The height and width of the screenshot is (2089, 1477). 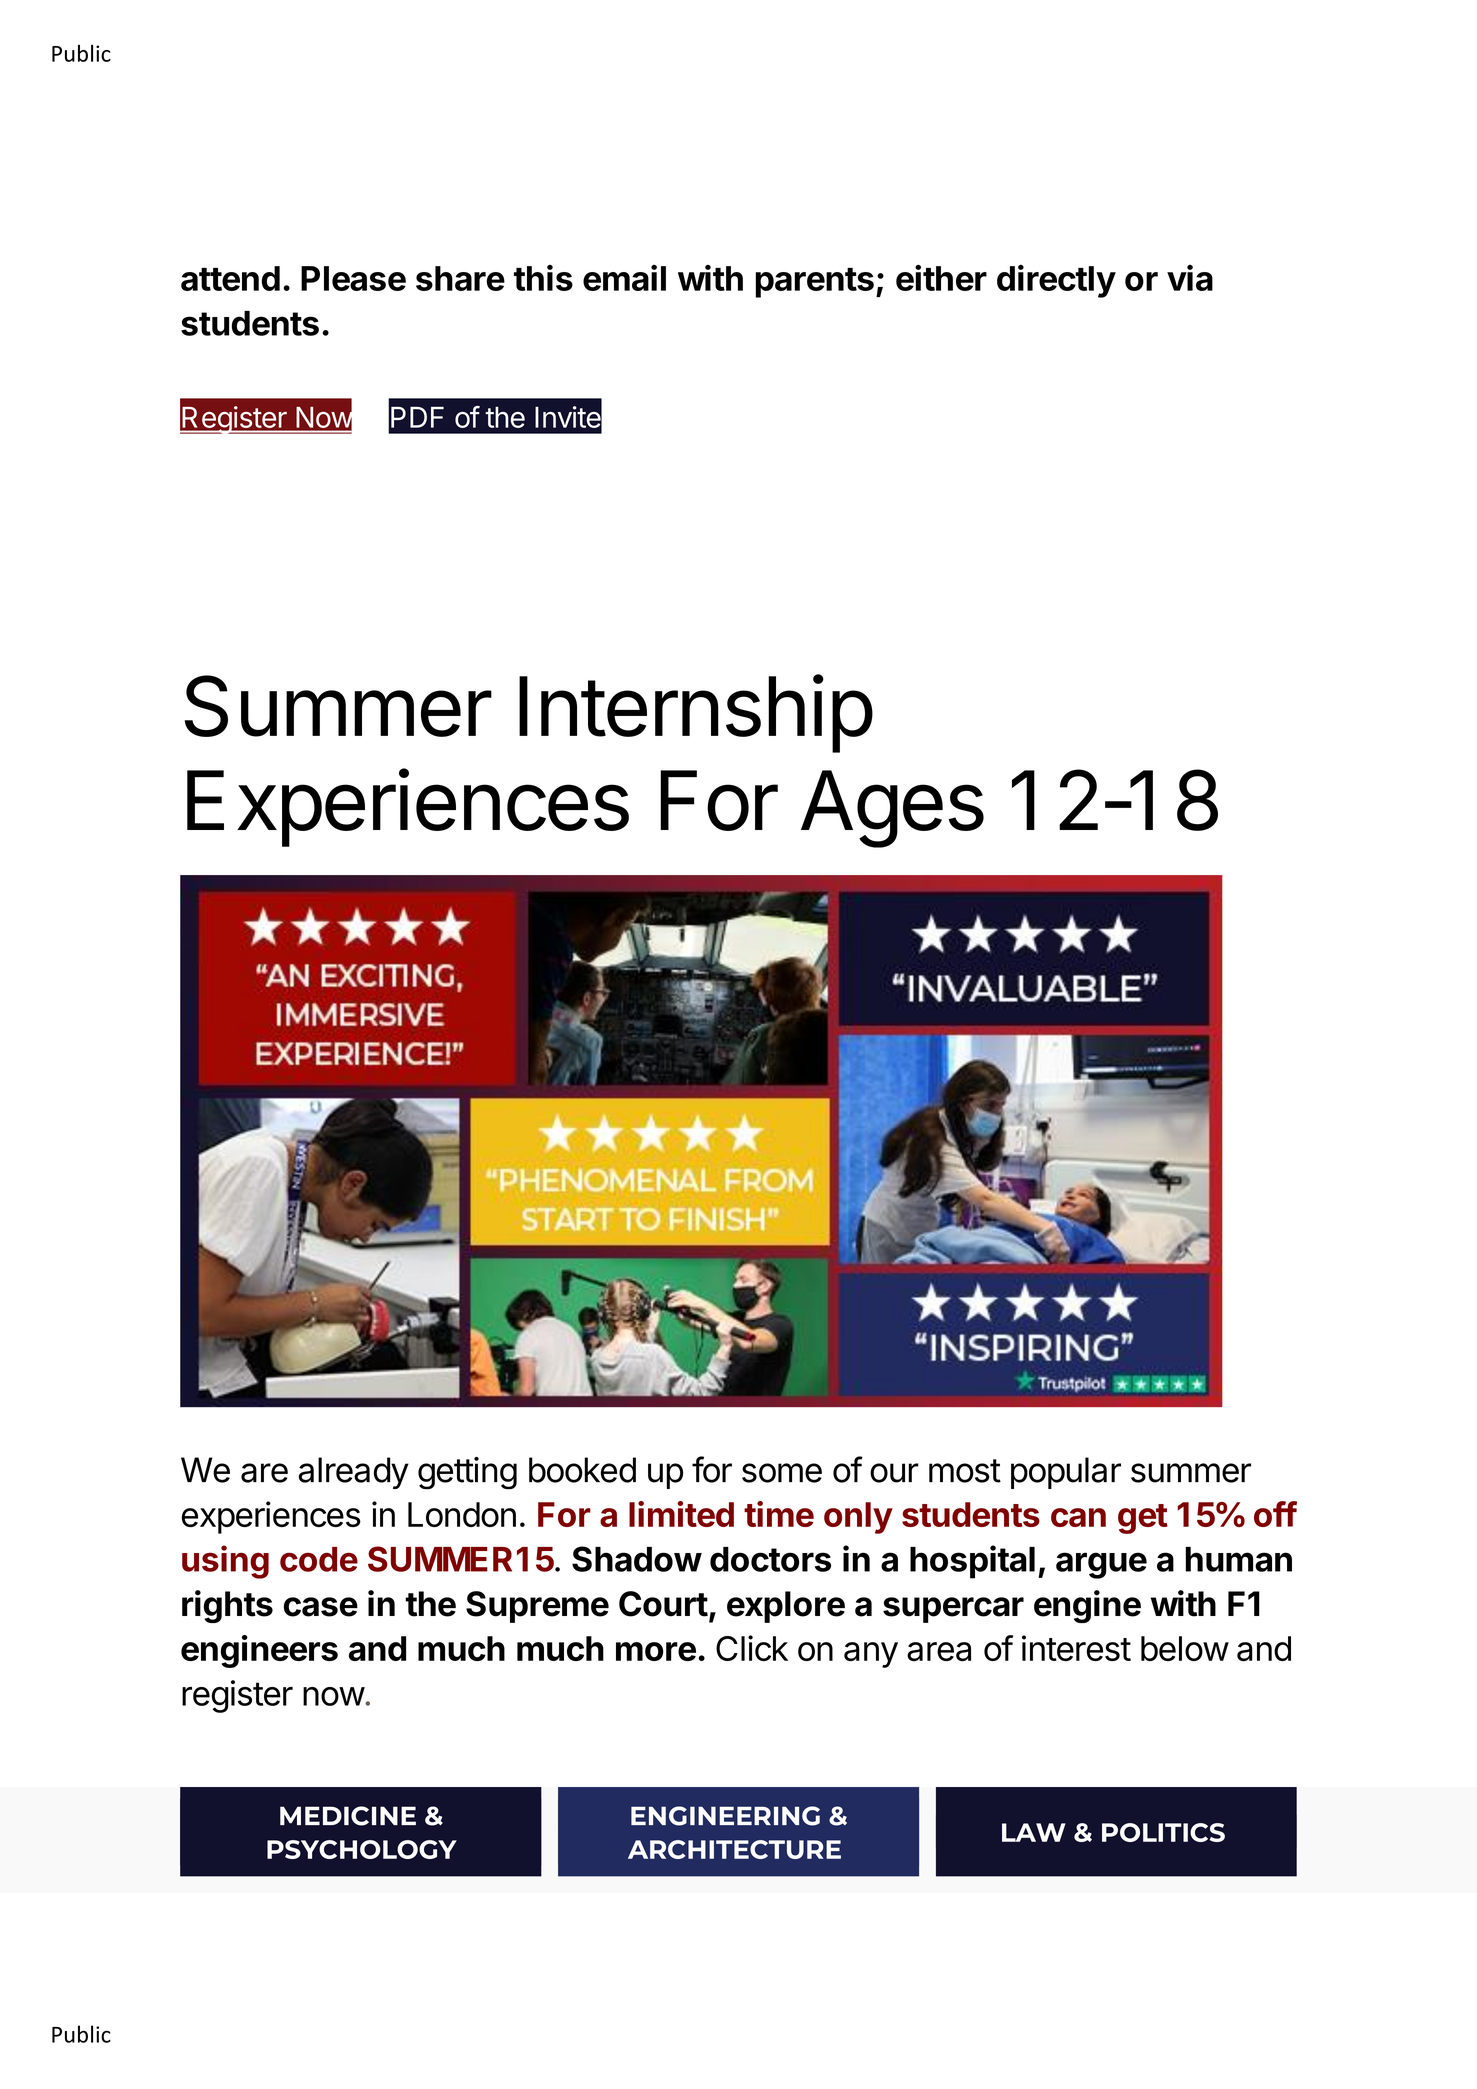 What do you see at coordinates (1190, 278) in the screenshot?
I see `via` at bounding box center [1190, 278].
